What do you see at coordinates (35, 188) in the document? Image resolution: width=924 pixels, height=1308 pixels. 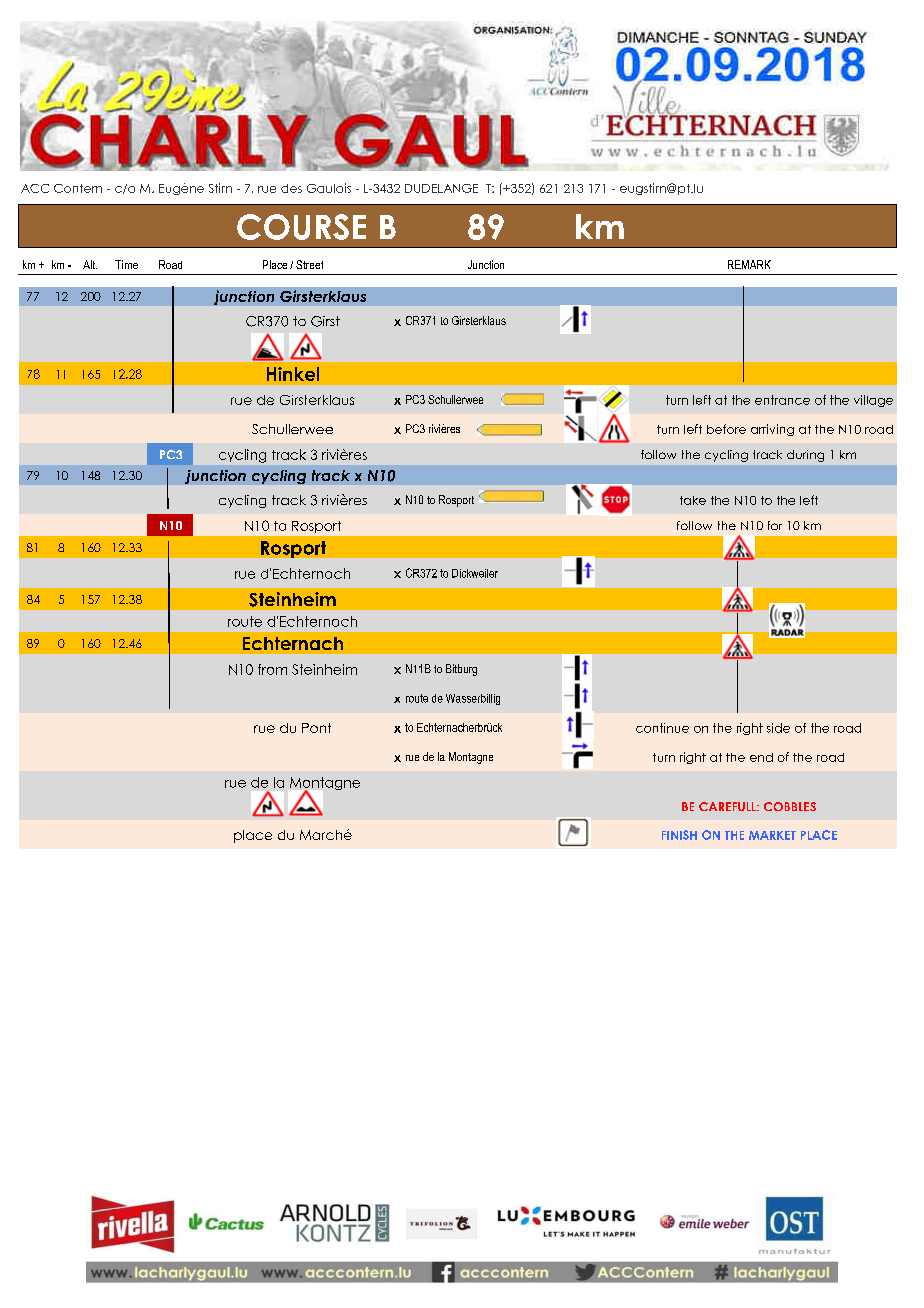 I see `ACC` at bounding box center [35, 188].
